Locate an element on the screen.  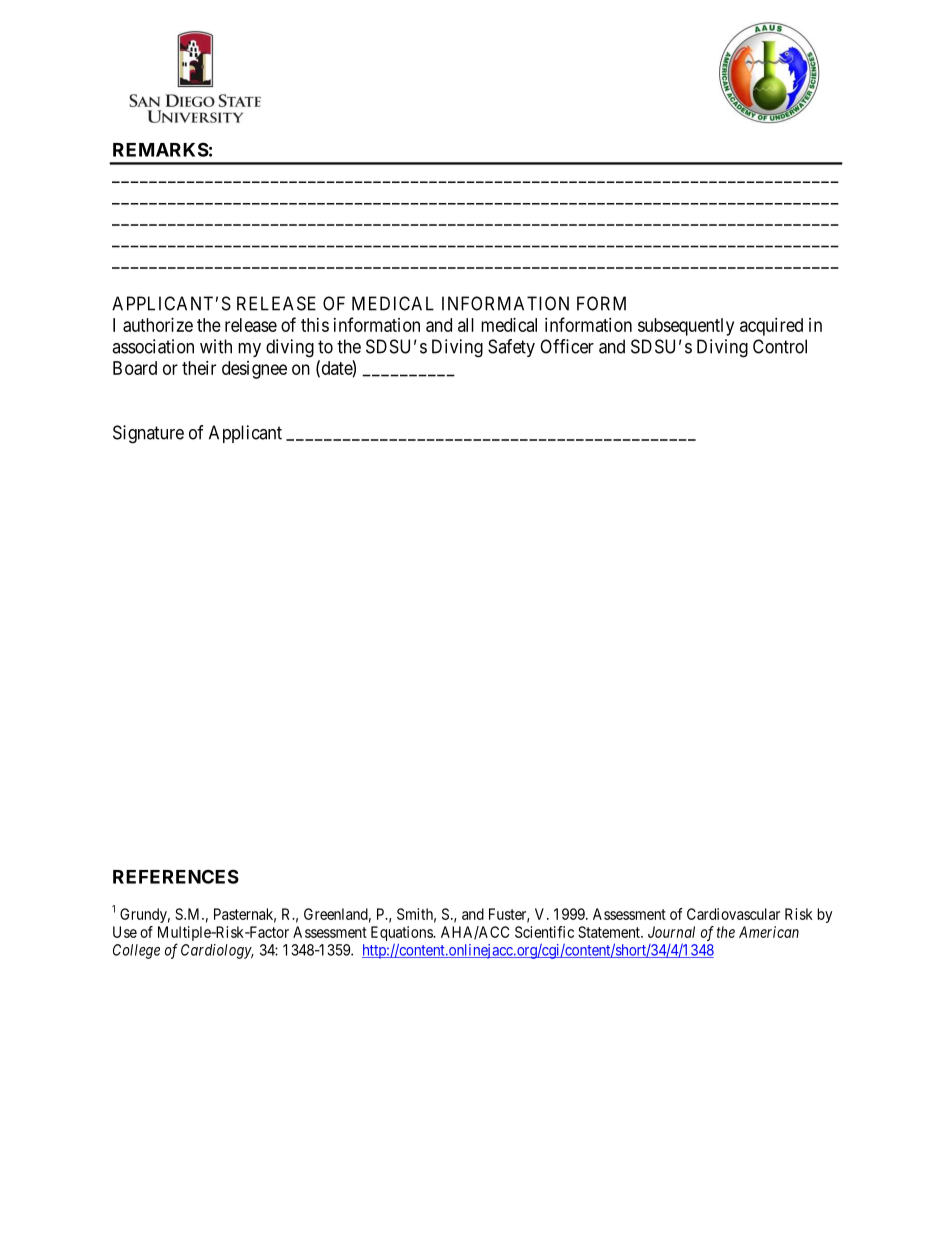
Equations is located at coordinates (402, 933).
